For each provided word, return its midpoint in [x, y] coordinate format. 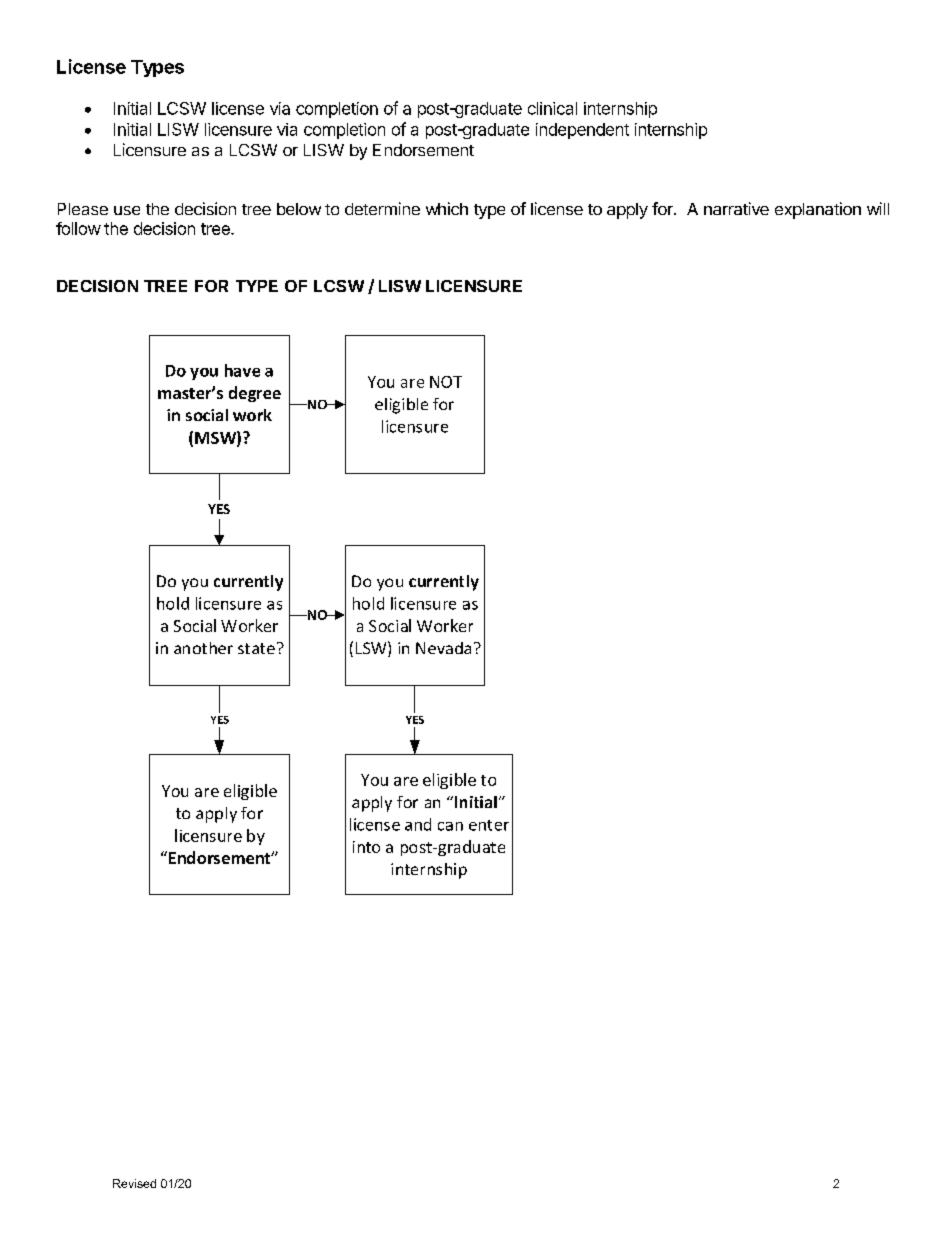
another [203, 648]
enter [489, 825]
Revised [134, 1183]
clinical [552, 108]
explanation [818, 210]
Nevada [443, 648]
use [127, 210]
